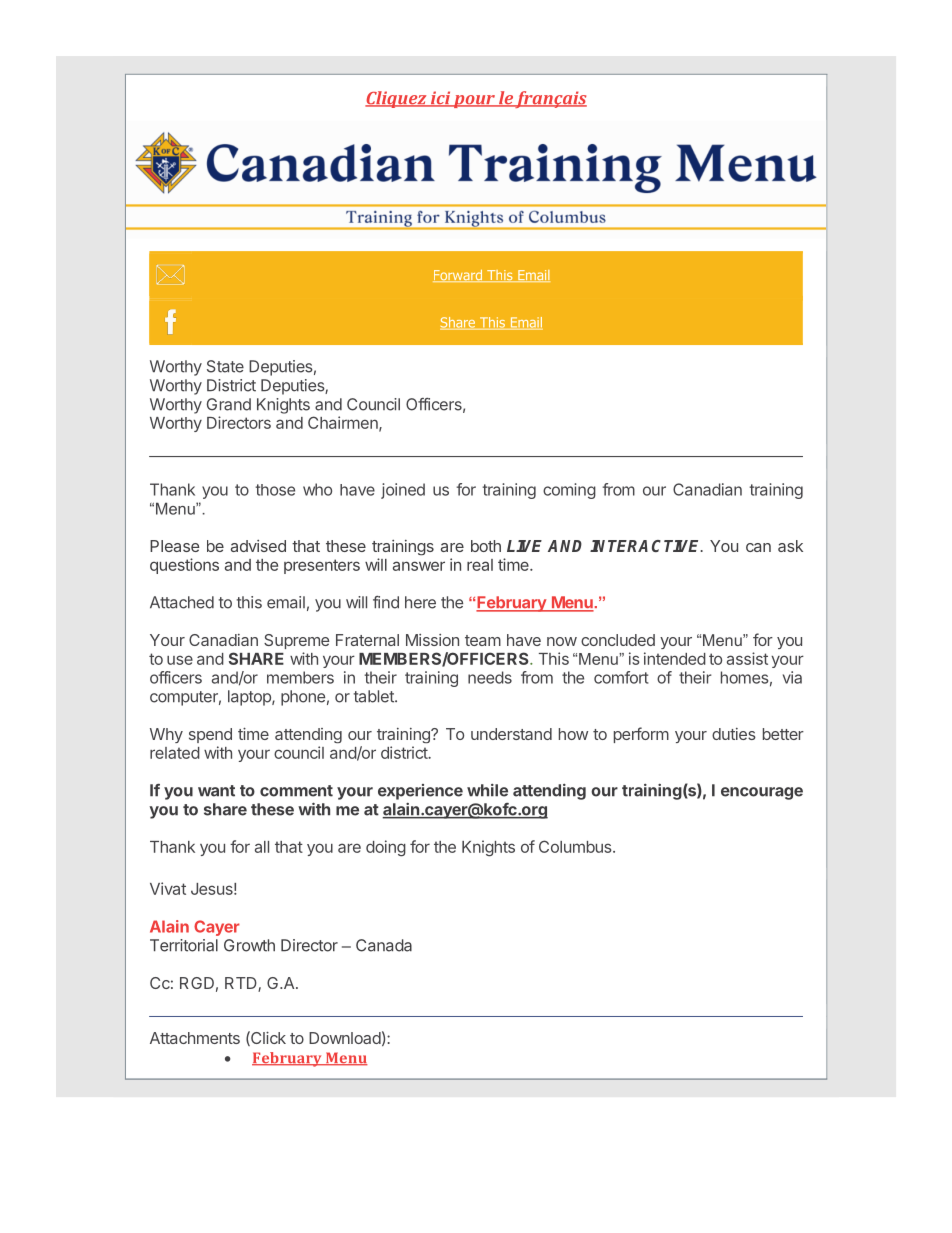 The image size is (952, 1233). What do you see at coordinates (384, 945) in the image?
I see `Canada` at bounding box center [384, 945].
